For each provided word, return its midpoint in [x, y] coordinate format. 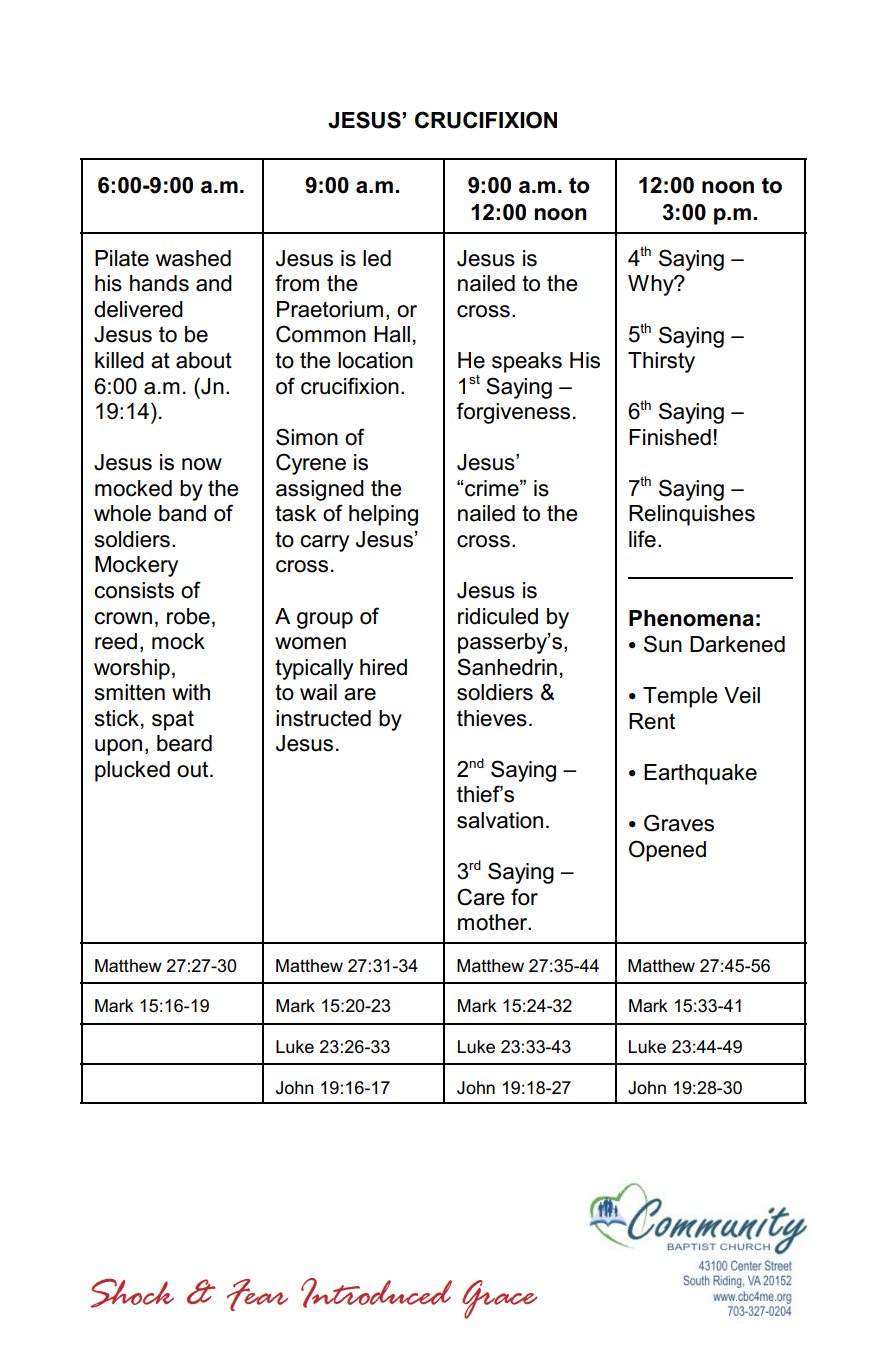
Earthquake [700, 774]
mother [494, 922]
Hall [392, 334]
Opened [667, 851]
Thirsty [661, 362]
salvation [500, 820]
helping [383, 515]
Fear [257, 1295]
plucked [132, 771]
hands [159, 283]
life [642, 539]
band [182, 513]
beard [184, 743]
